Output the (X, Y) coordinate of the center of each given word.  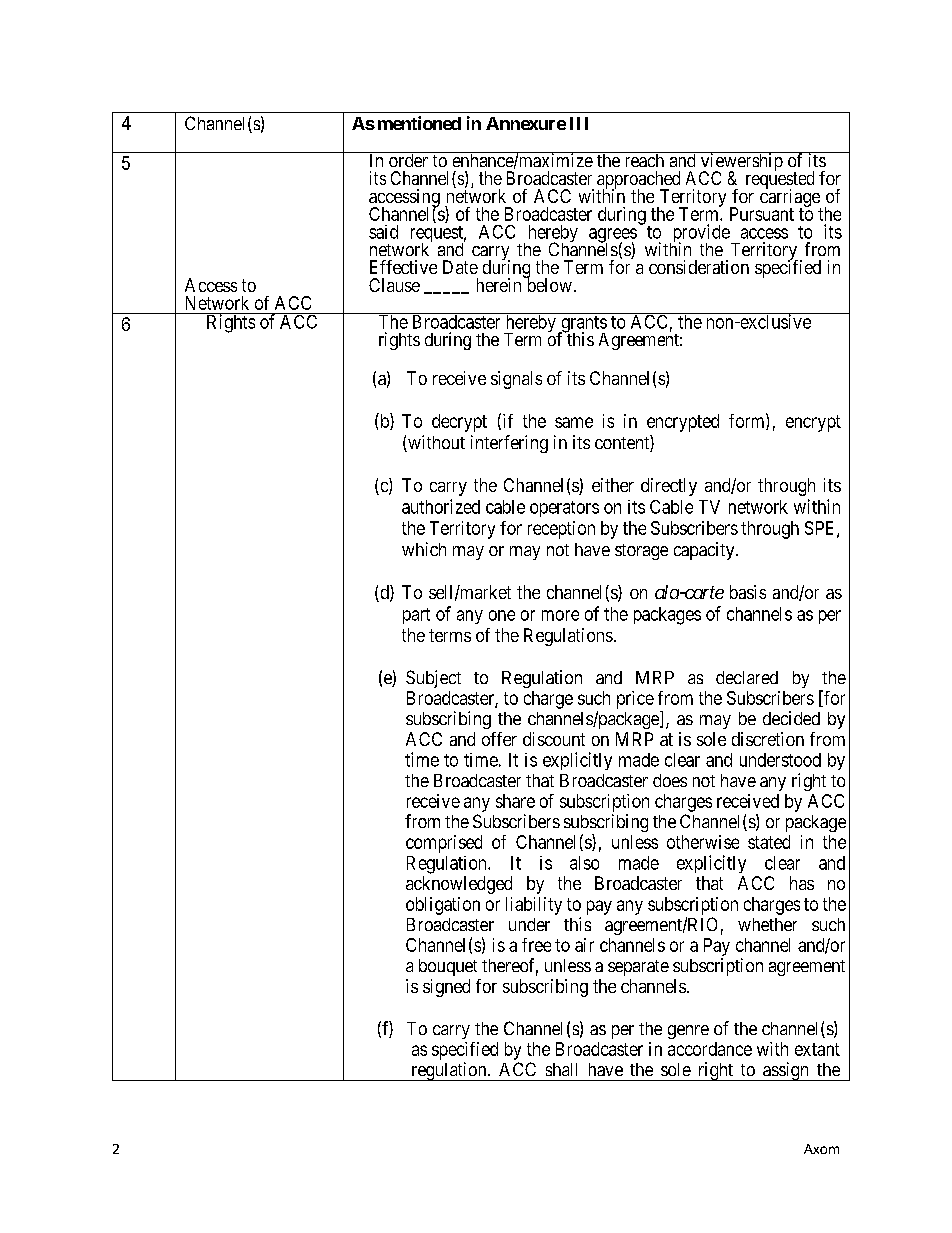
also (584, 863)
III (579, 123)
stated (769, 842)
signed (446, 988)
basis (748, 592)
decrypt (459, 423)
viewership (741, 163)
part (416, 616)
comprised (444, 844)
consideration (699, 267)
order (408, 159)
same (574, 422)
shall (561, 1069)
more (560, 615)
